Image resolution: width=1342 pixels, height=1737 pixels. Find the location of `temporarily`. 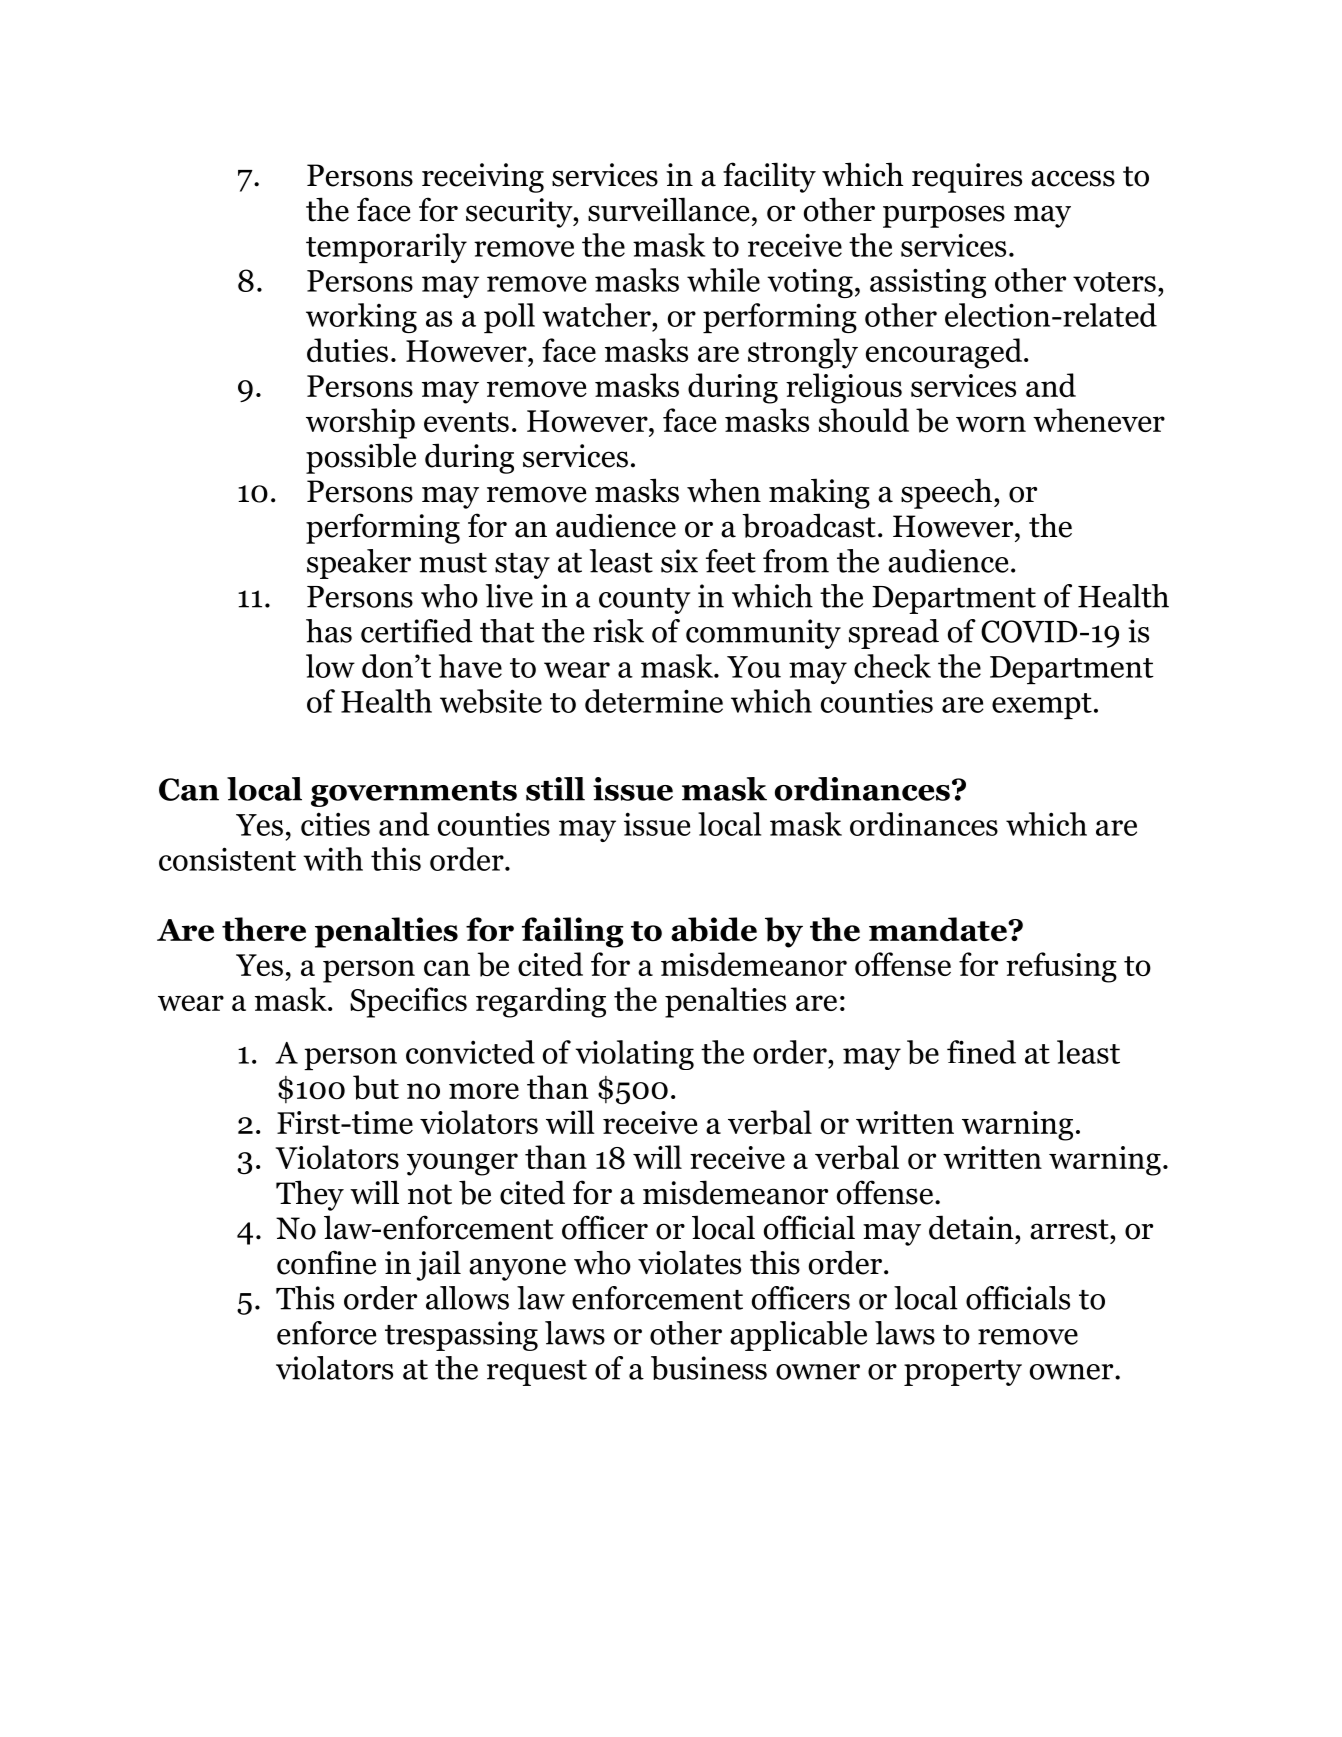

temporarily is located at coordinates (386, 248).
